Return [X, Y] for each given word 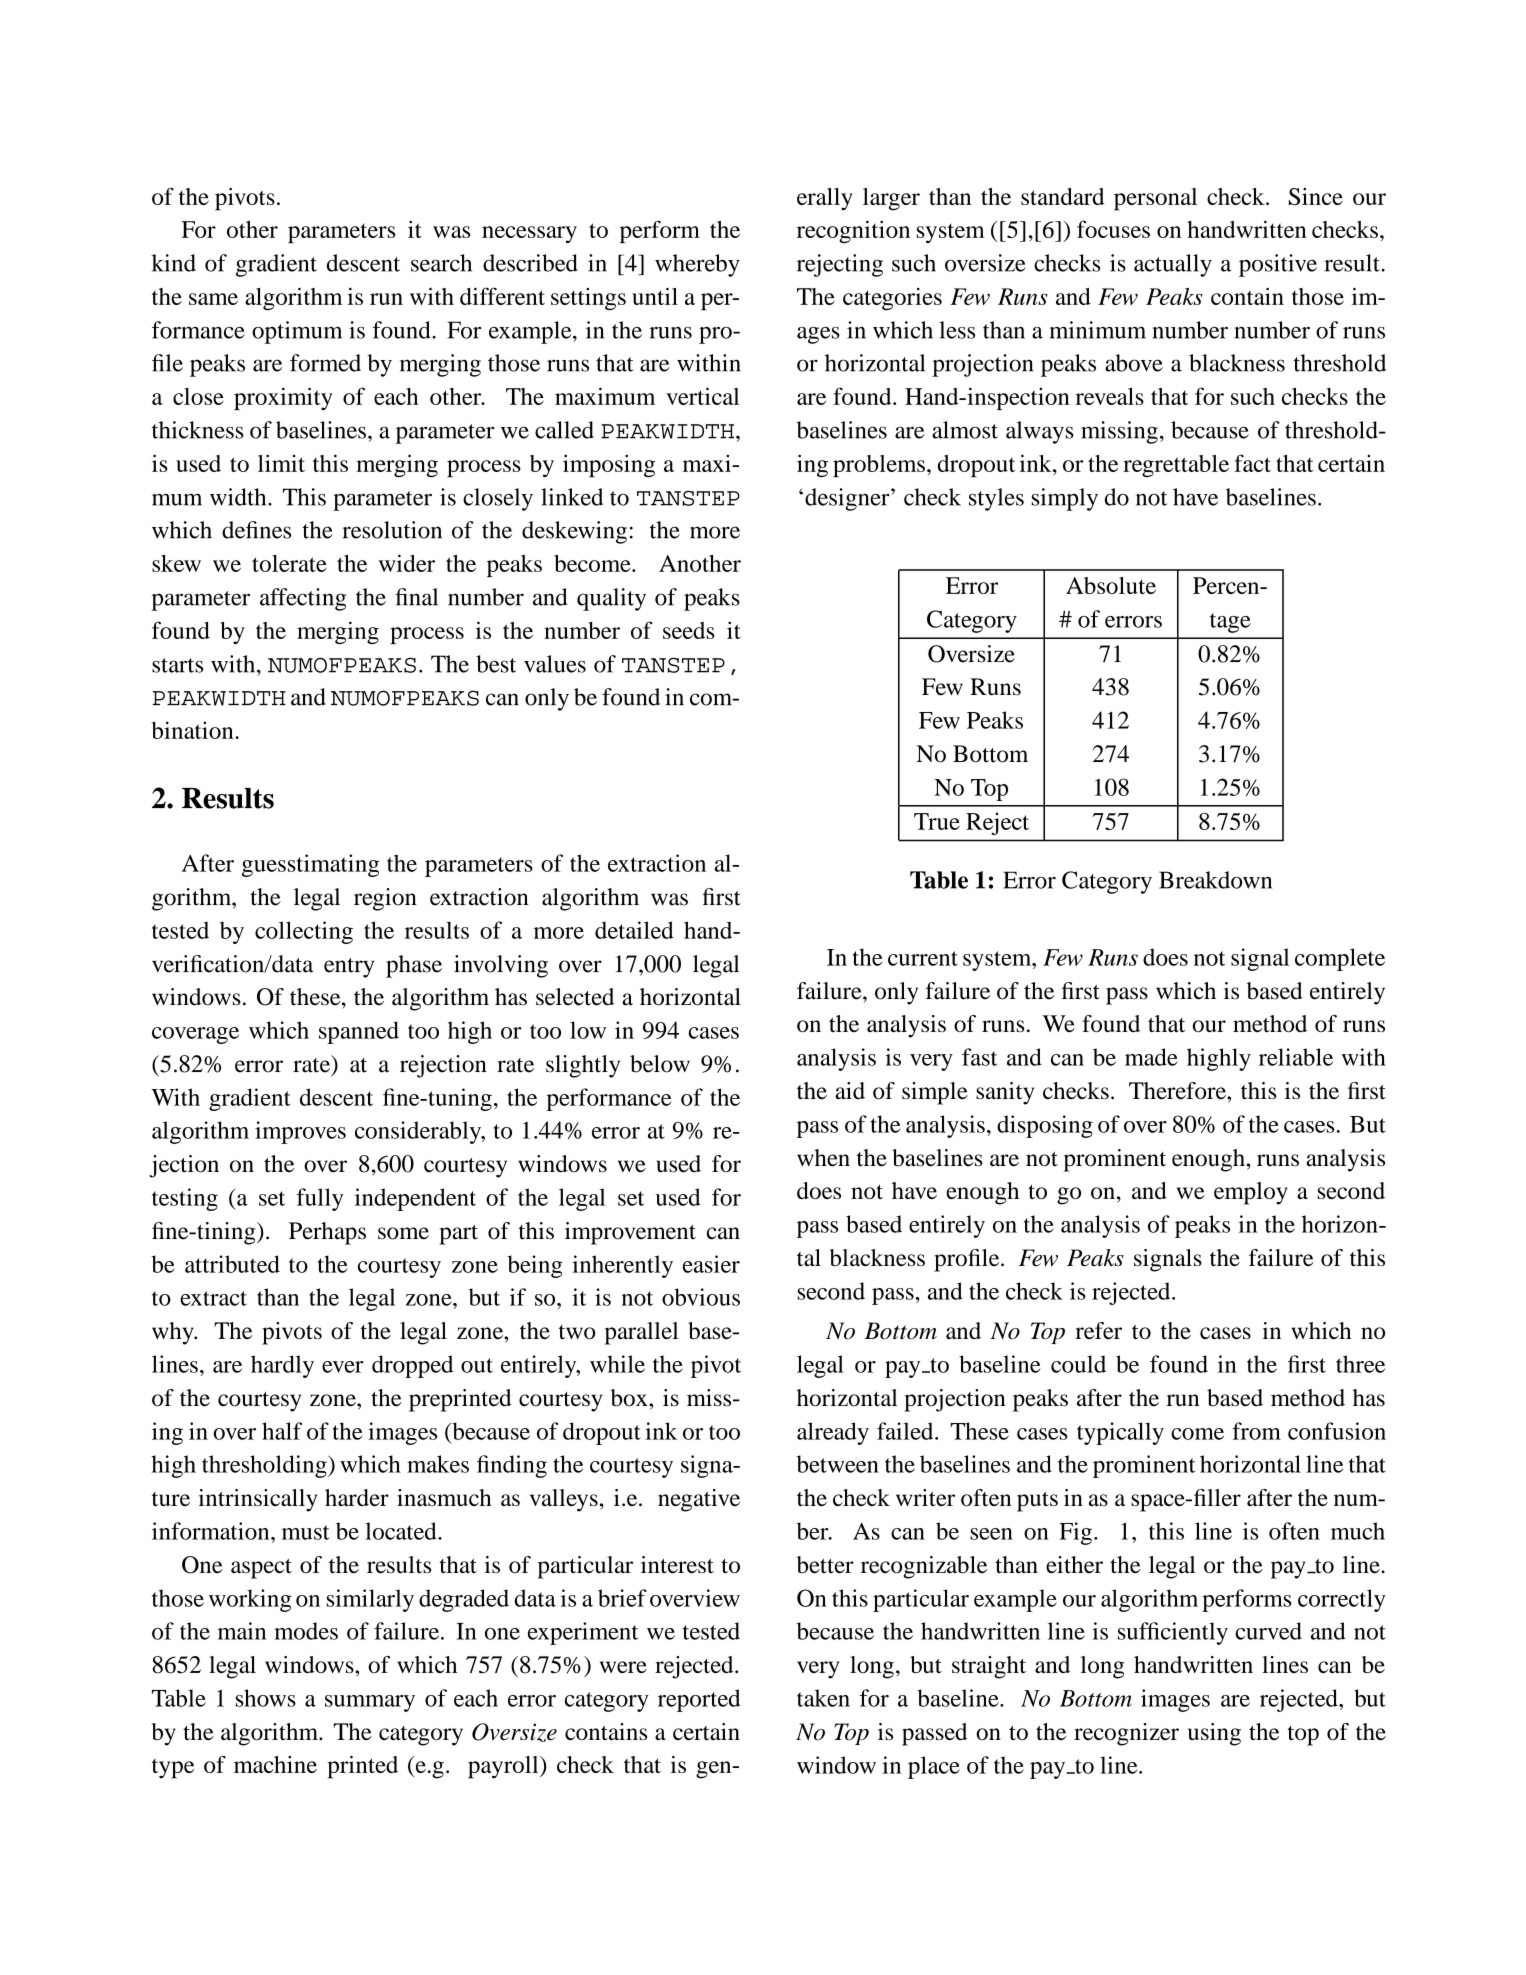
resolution [392, 530]
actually [1173, 265]
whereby [697, 265]
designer [848, 499]
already [833, 1433]
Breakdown [1215, 880]
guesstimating [310, 865]
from [1256, 1431]
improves [300, 1132]
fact [1252, 463]
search [441, 263]
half [282, 1431]
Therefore [1178, 1091]
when [823, 1158]
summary [370, 1703]
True [937, 821]
